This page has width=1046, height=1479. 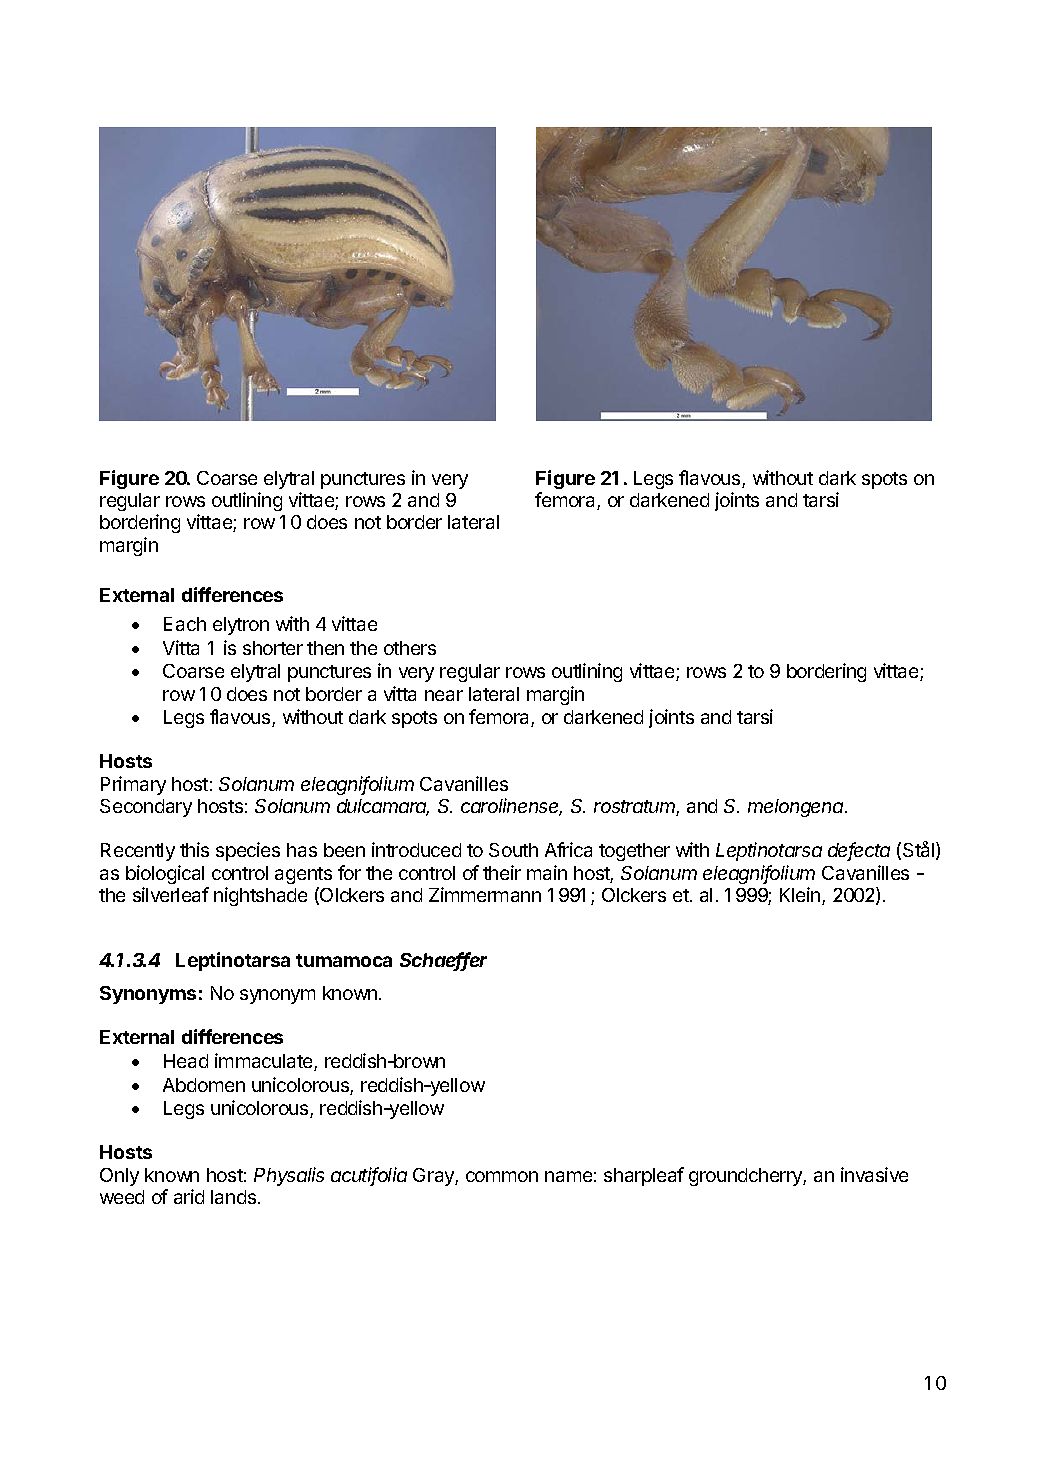 What do you see at coordinates (185, 624) in the page?
I see `Each` at bounding box center [185, 624].
